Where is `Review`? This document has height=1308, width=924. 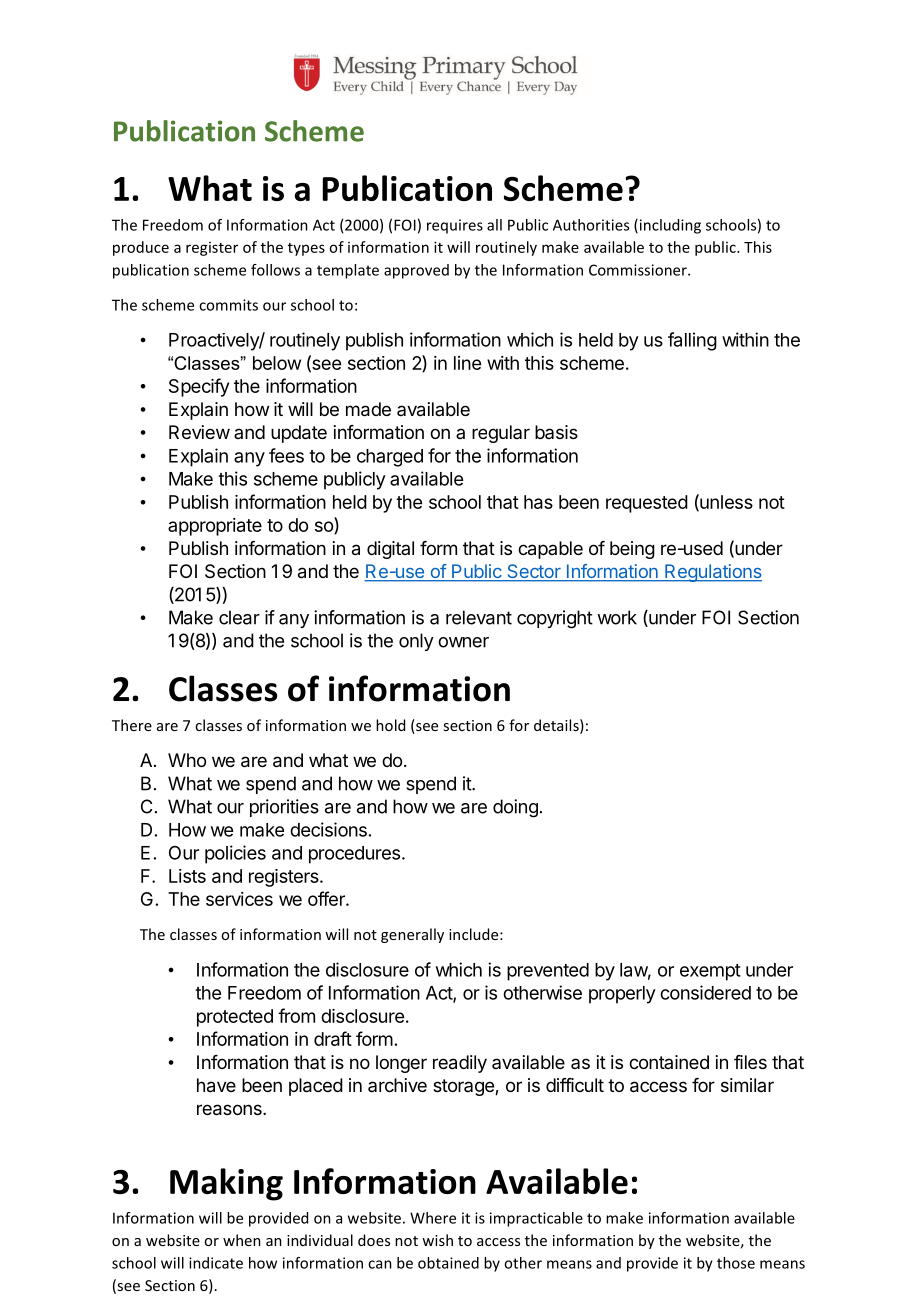 Review is located at coordinates (199, 432).
